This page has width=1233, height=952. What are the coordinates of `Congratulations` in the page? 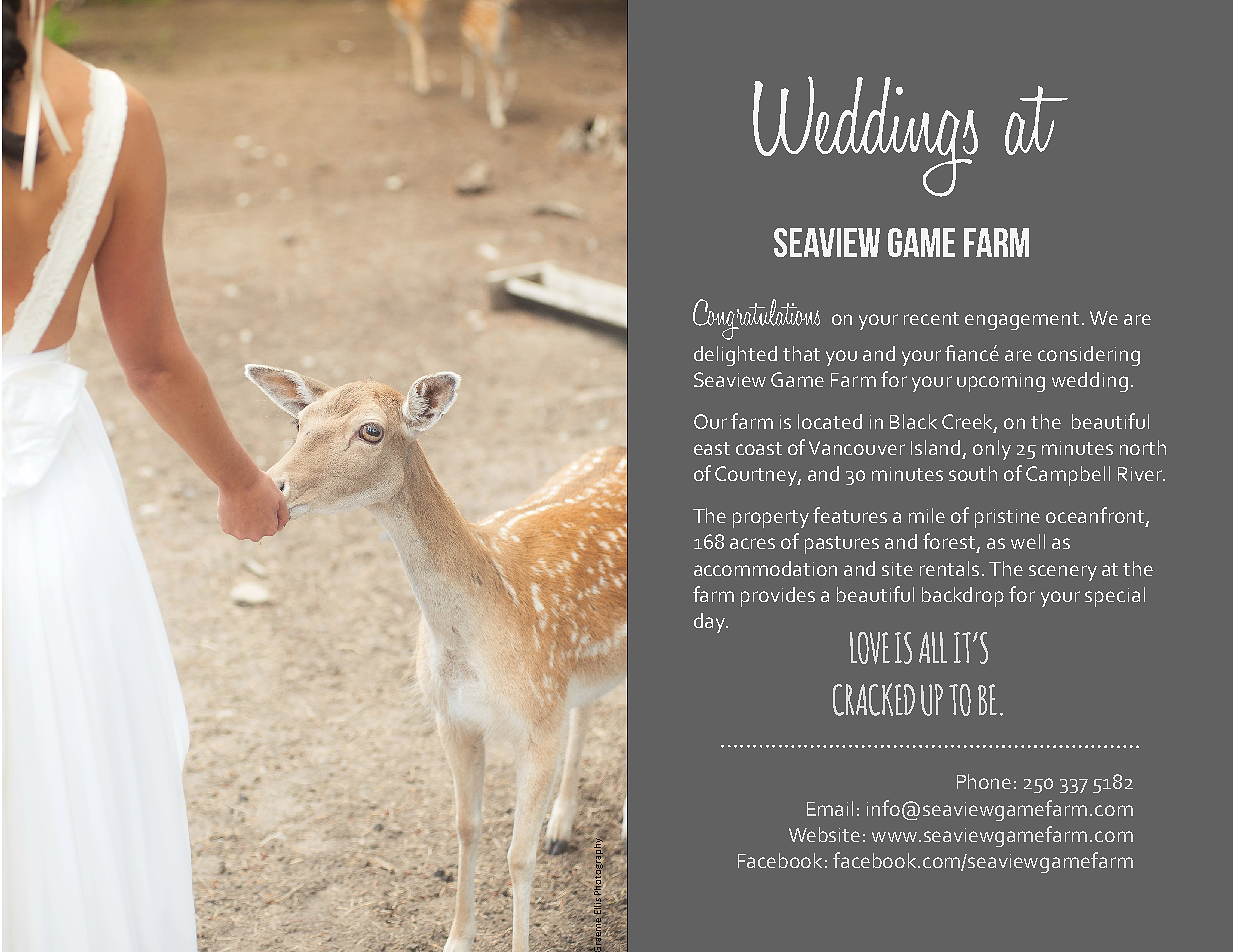 It's located at (756, 319).
